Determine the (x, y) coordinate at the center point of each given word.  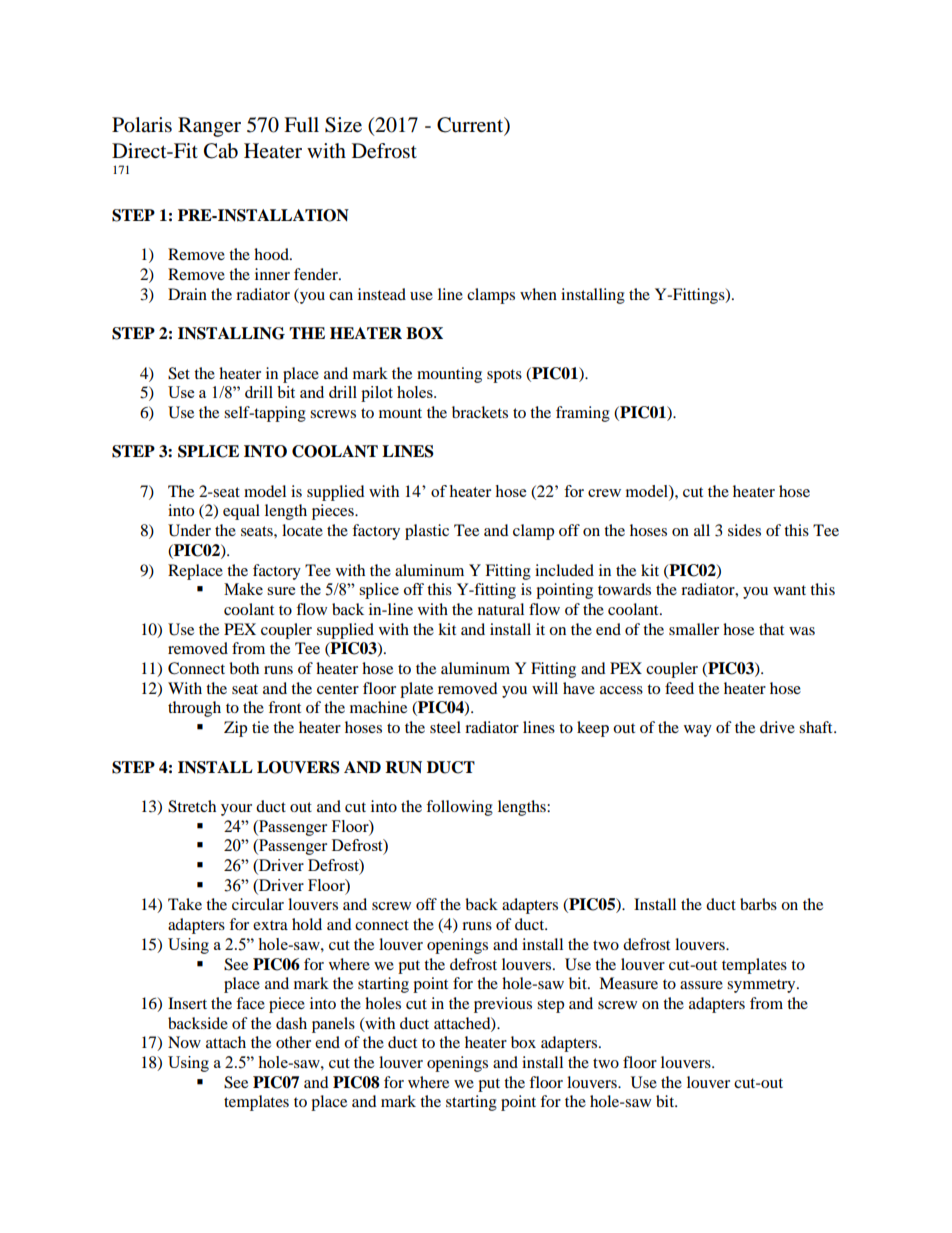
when (538, 294)
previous (503, 1005)
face (250, 1003)
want (789, 590)
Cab (221, 151)
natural (501, 609)
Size (343, 125)
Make (243, 589)
